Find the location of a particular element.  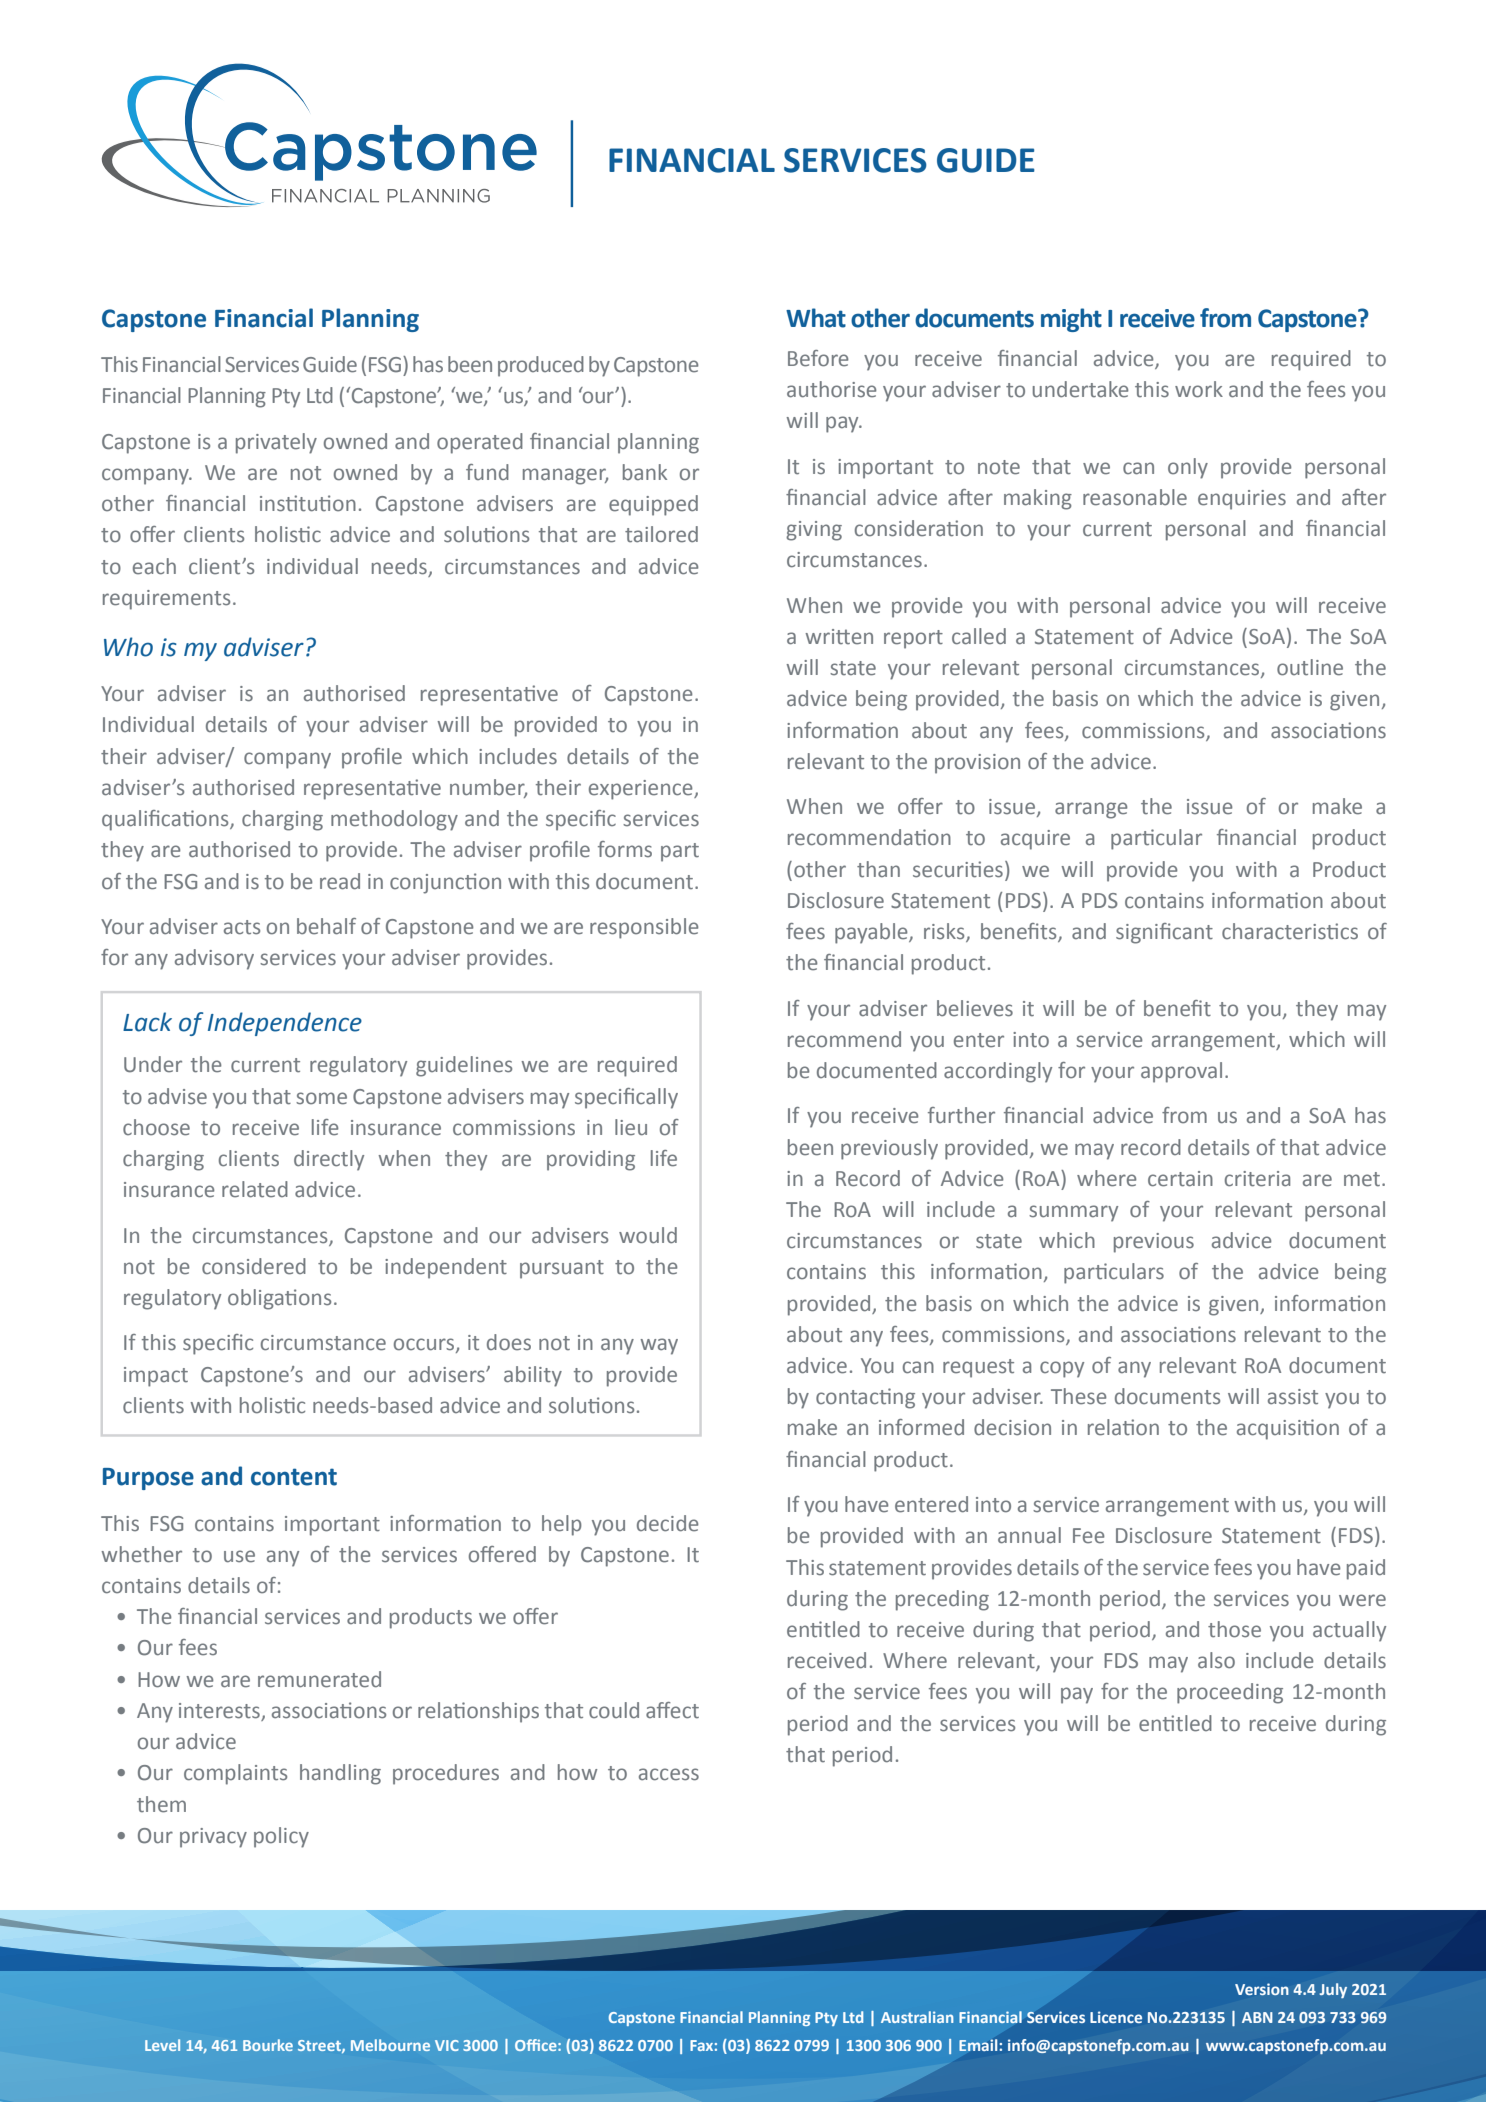

significant is located at coordinates (1164, 933).
